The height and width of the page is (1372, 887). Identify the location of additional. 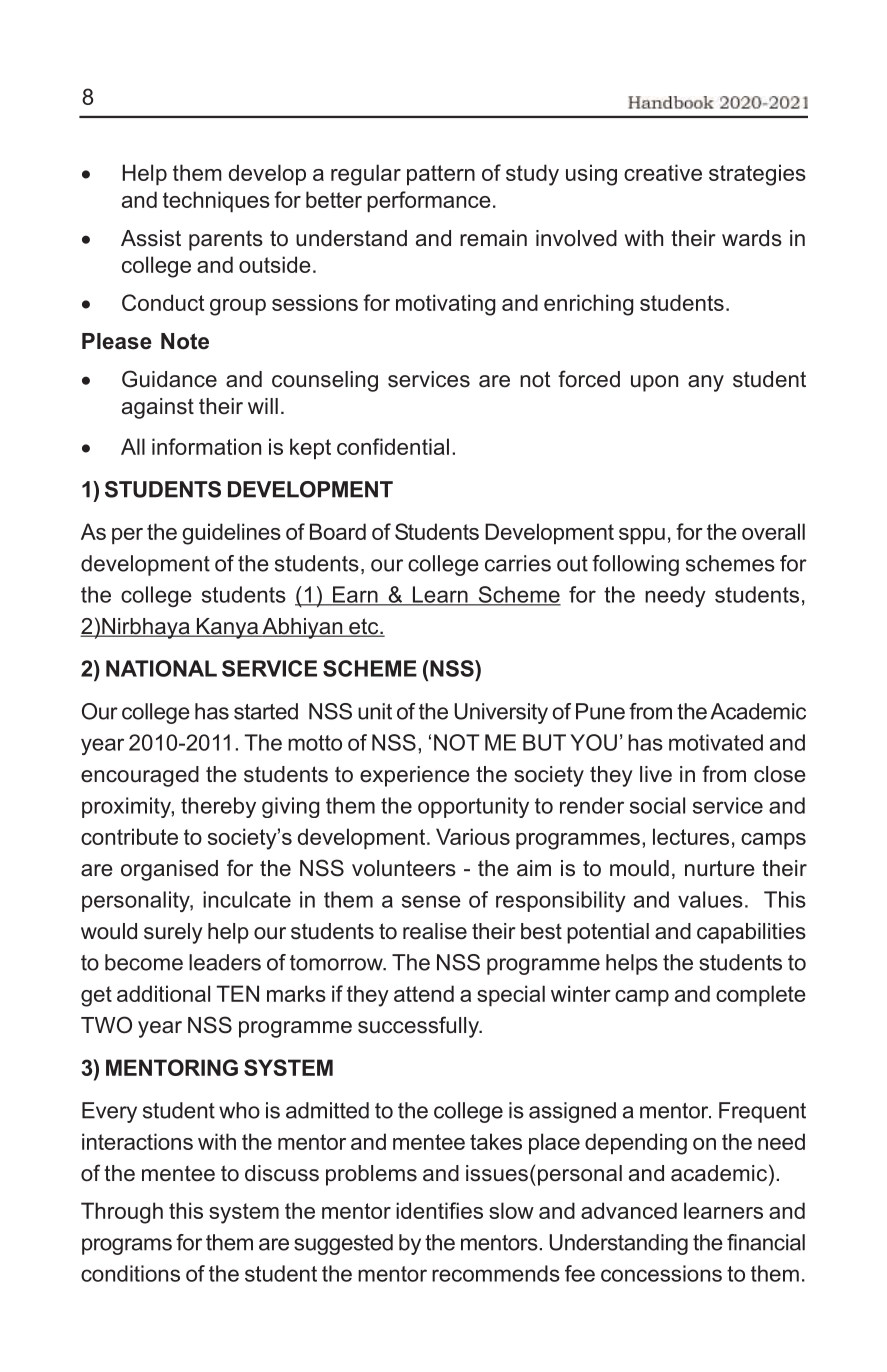
(163, 993).
